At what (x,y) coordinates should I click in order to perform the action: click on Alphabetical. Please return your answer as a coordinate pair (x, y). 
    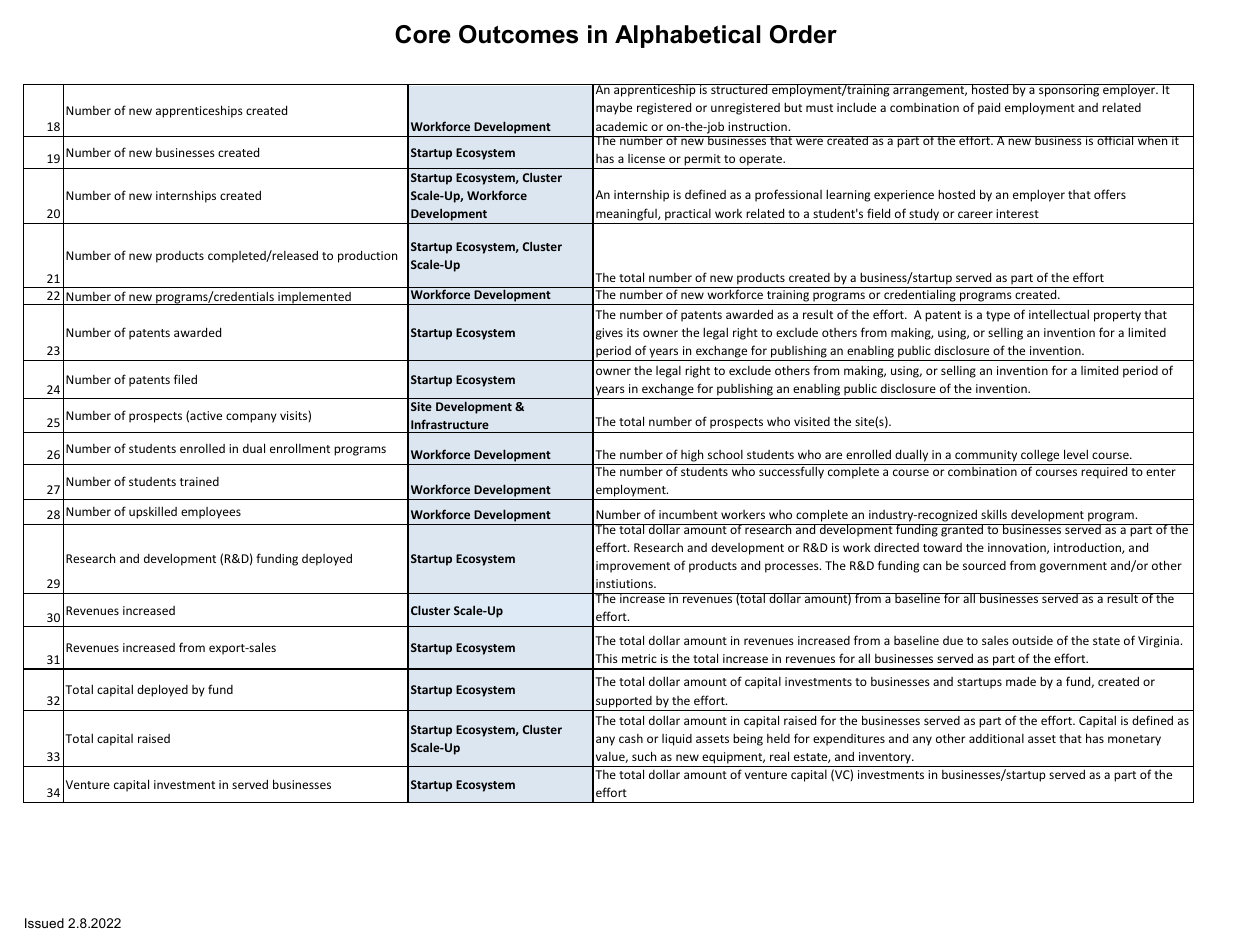
    Looking at the image, I should click on (687, 36).
